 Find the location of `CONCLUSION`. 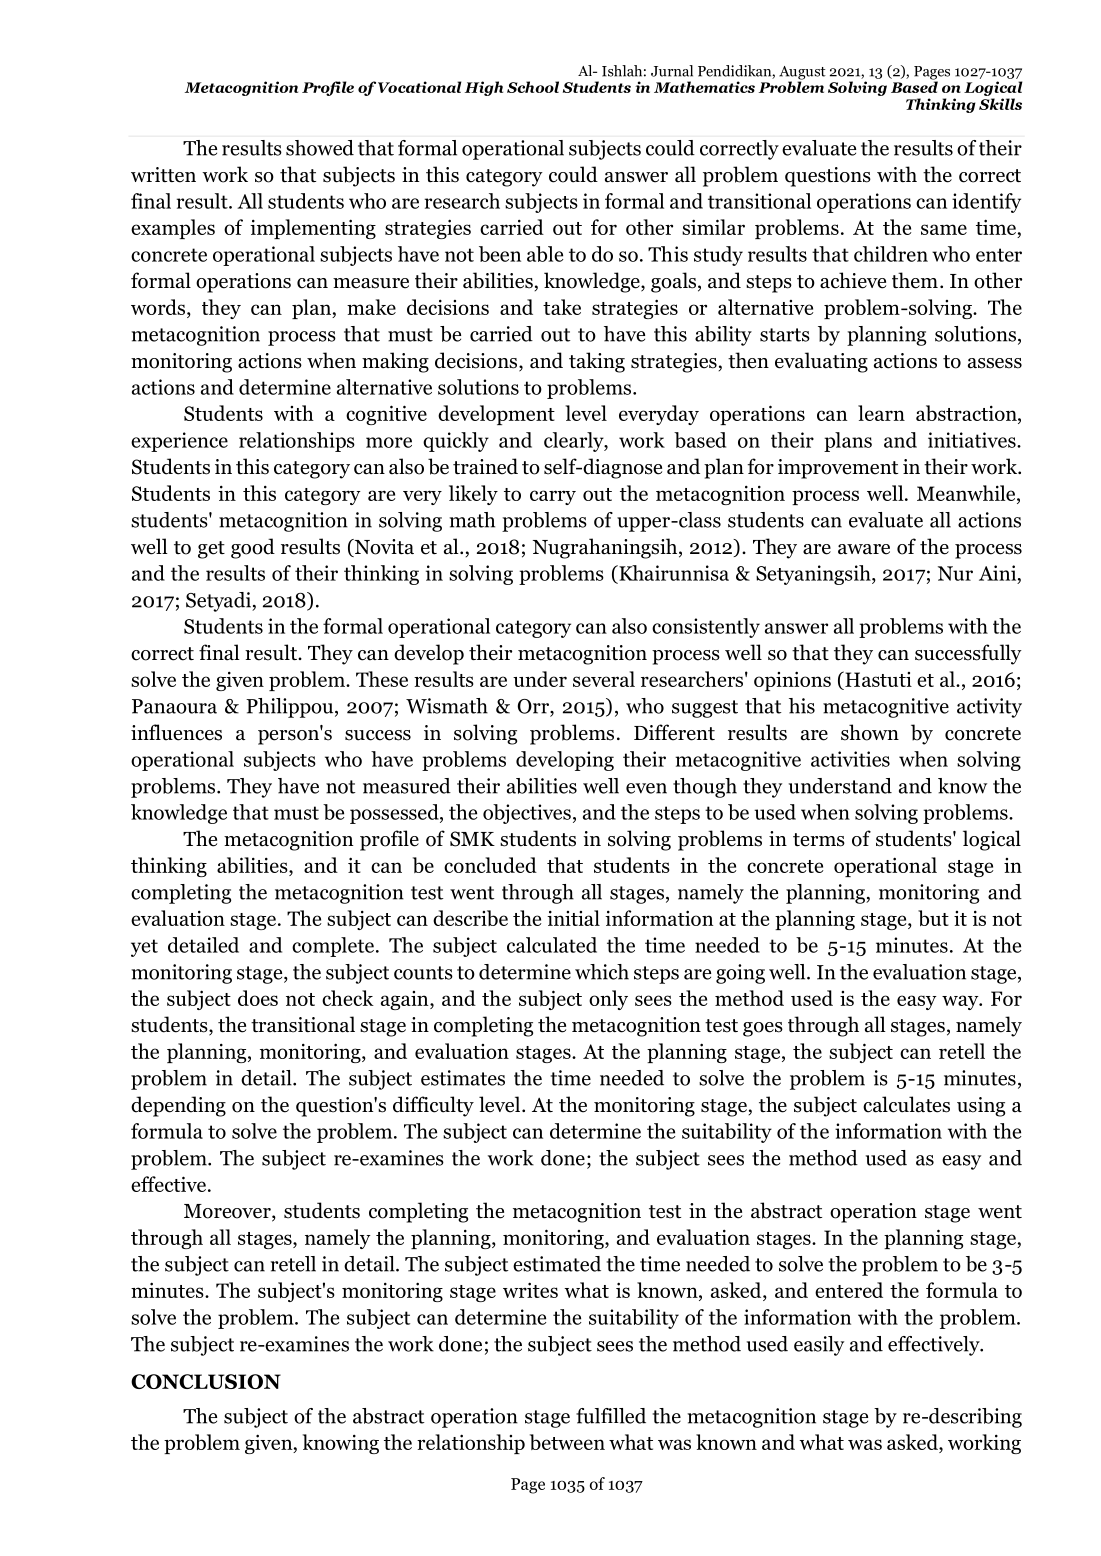

CONCLUSION is located at coordinates (206, 1381).
